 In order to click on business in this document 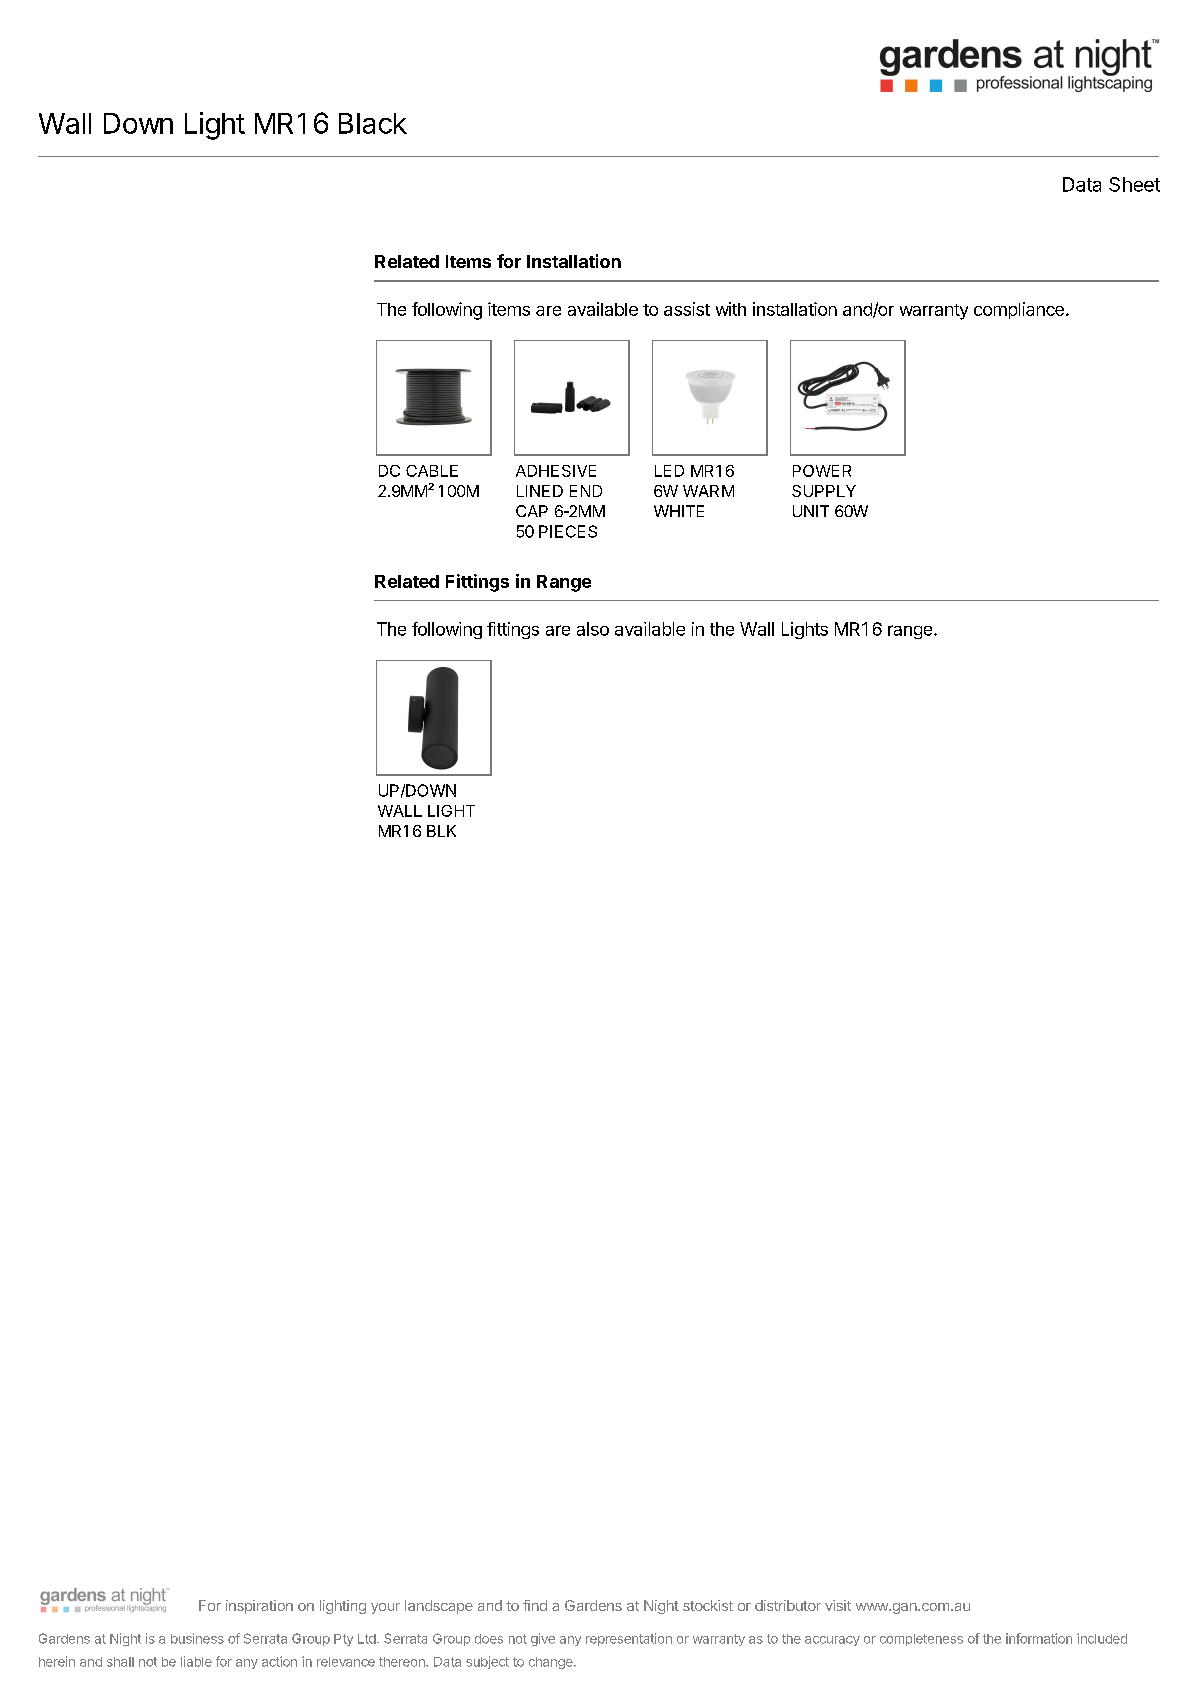, I will do `click(197, 1638)`.
